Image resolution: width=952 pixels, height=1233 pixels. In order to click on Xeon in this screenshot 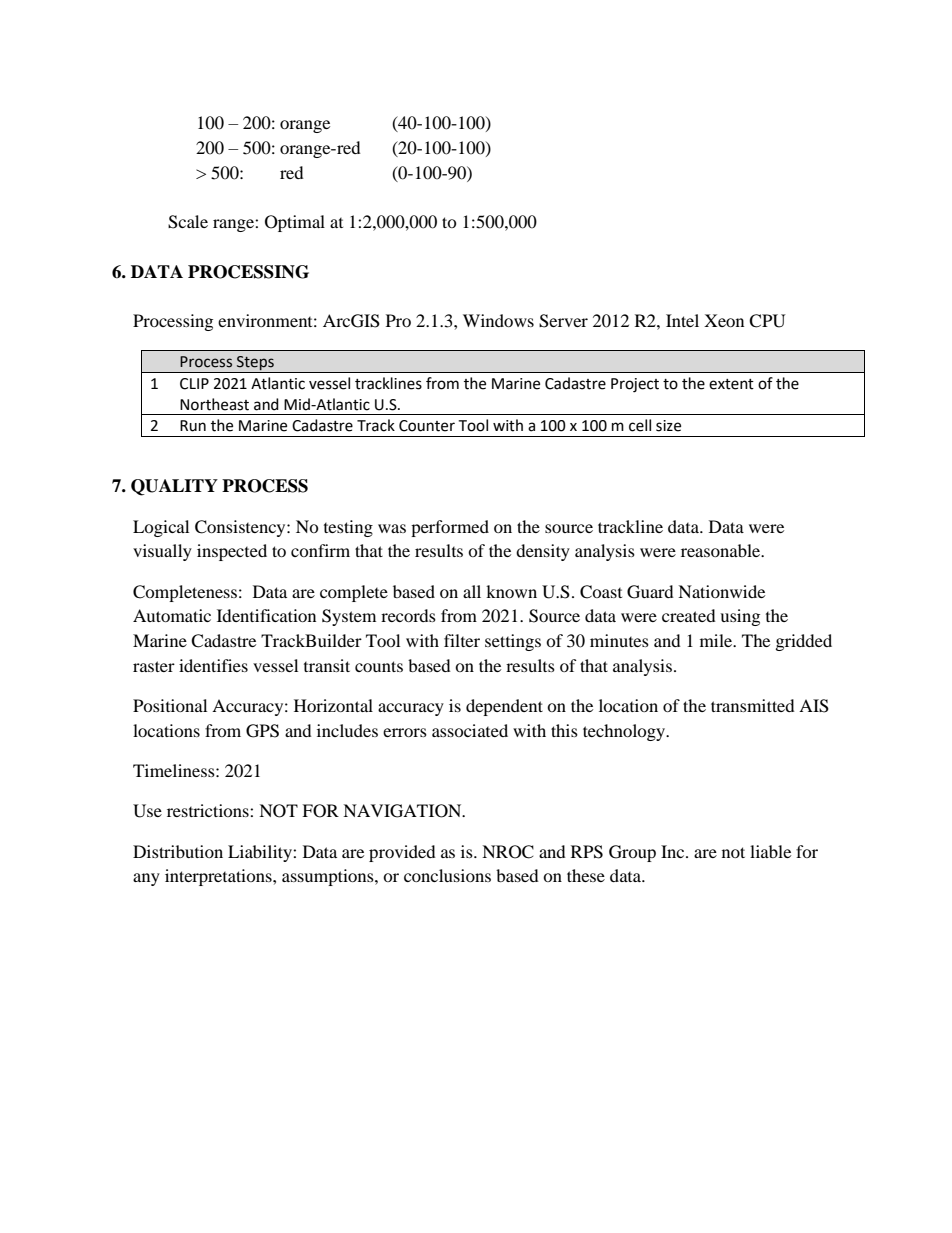, I will do `click(724, 320)`.
